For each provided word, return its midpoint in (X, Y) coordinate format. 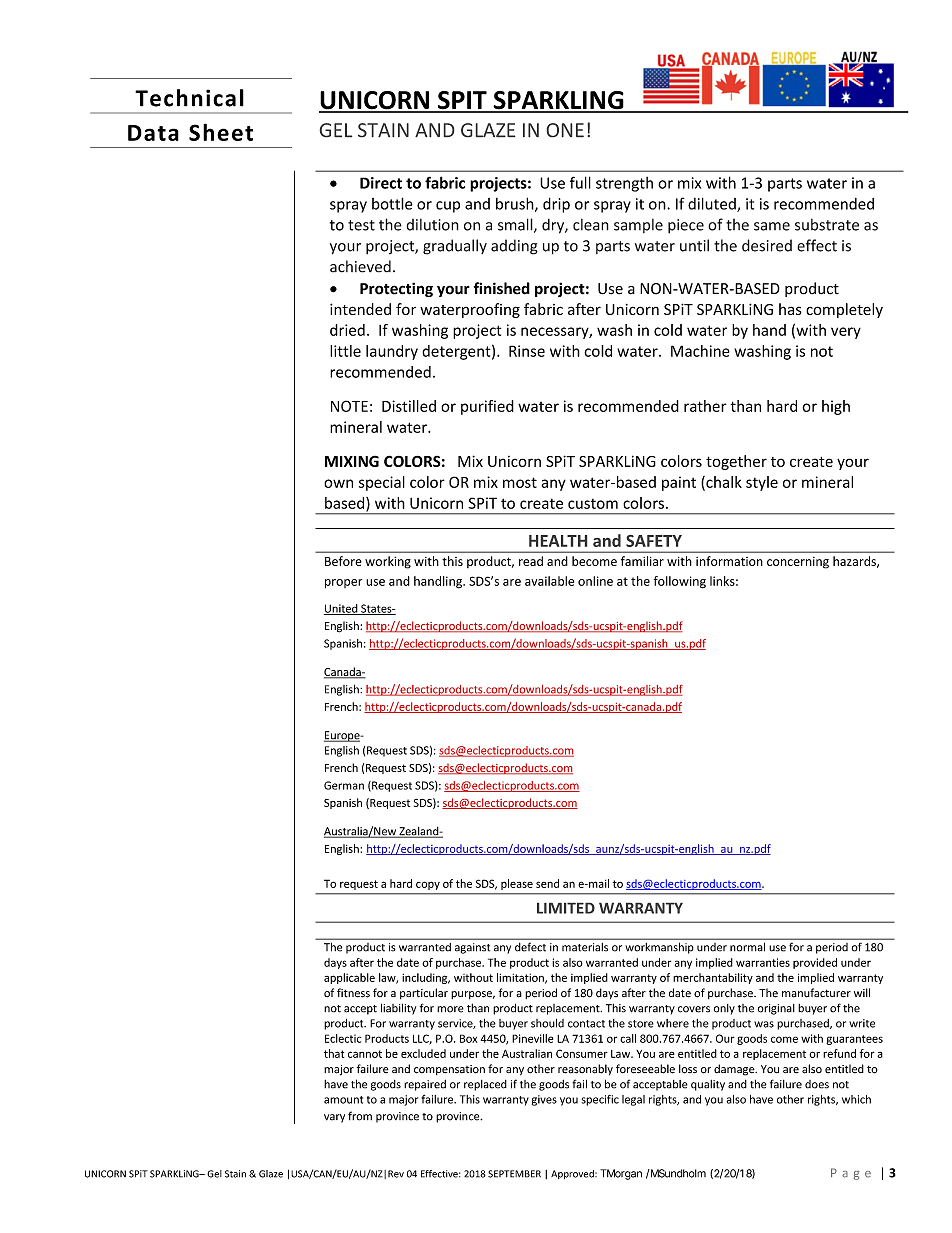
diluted (713, 204)
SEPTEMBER (514, 1174)
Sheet (221, 132)
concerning (798, 563)
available (549, 581)
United (342, 609)
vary (334, 1118)
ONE (565, 130)
